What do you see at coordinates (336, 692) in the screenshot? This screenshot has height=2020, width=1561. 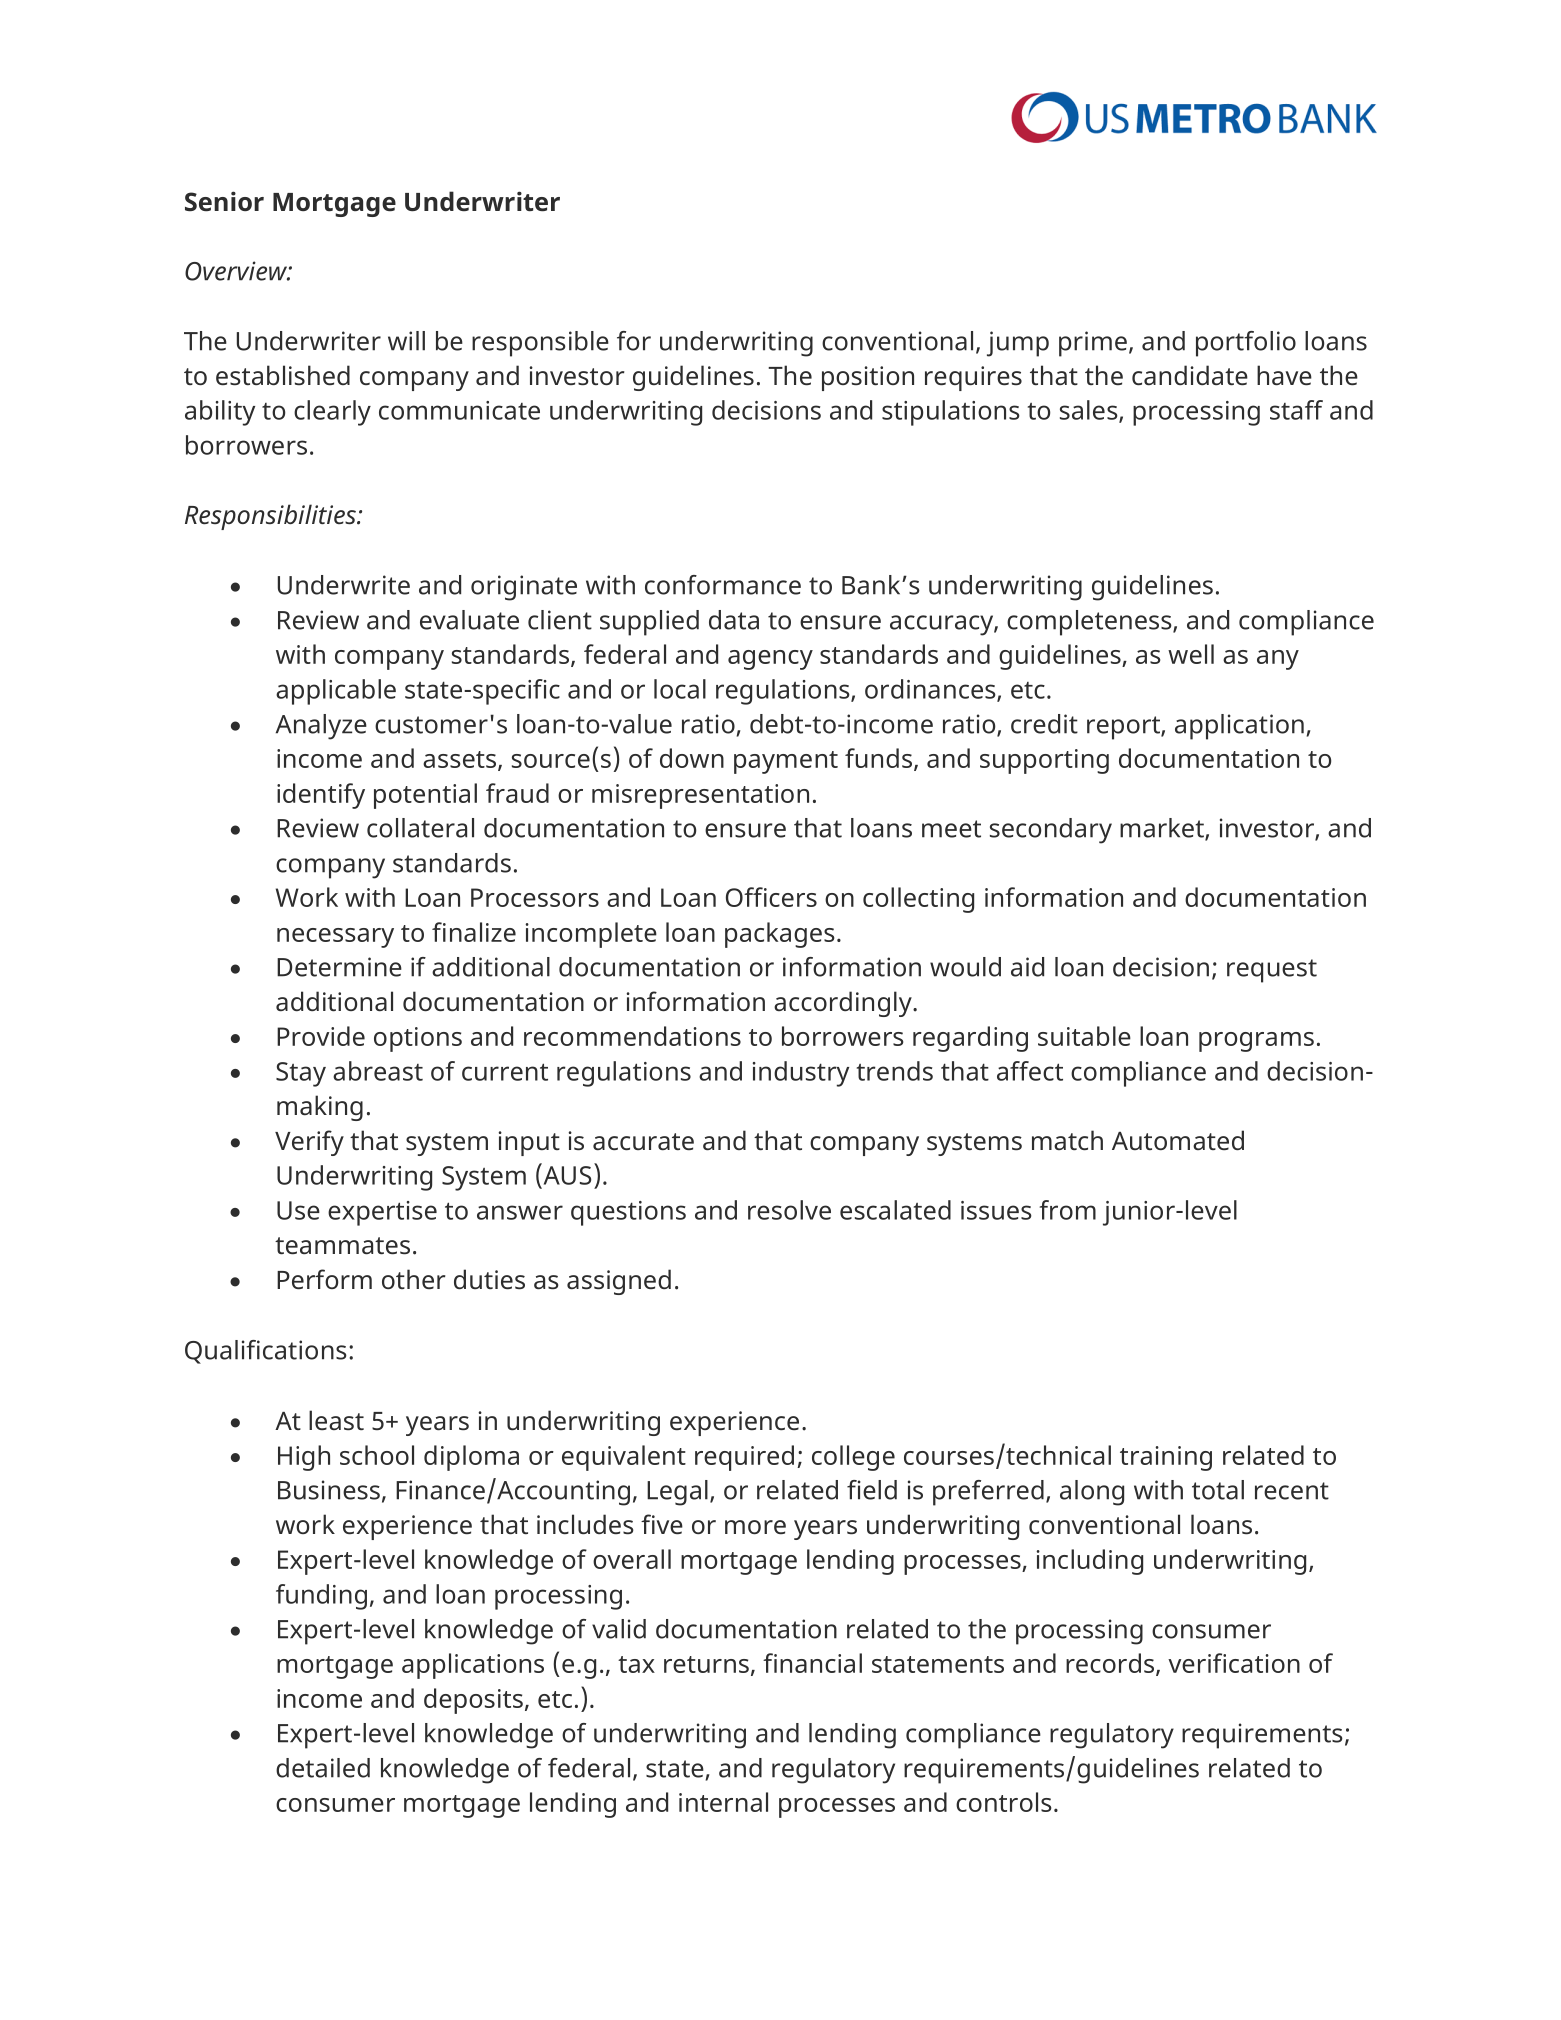 I see `applicable` at bounding box center [336, 692].
